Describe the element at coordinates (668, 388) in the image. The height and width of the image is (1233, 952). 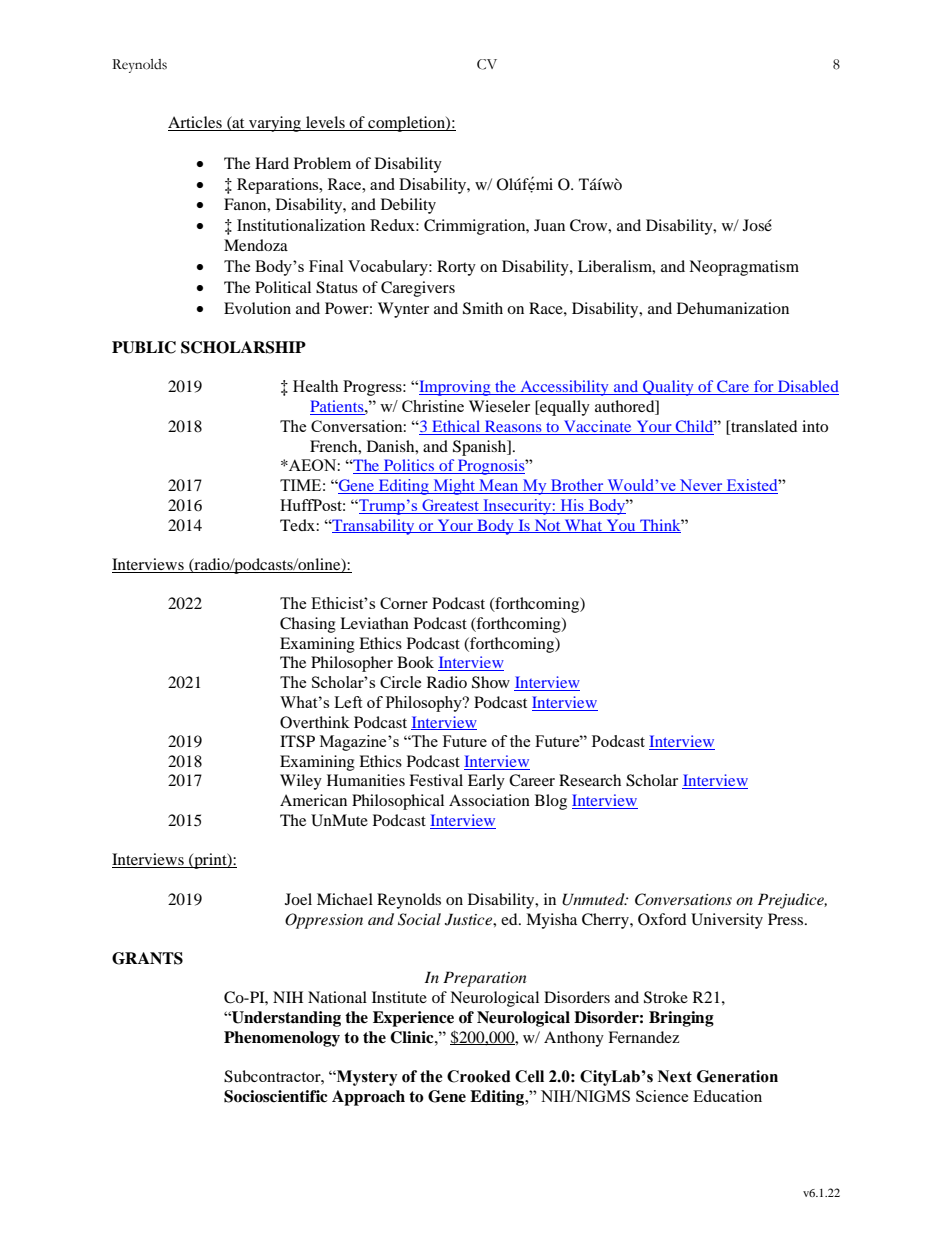
I see `Quality` at that location.
